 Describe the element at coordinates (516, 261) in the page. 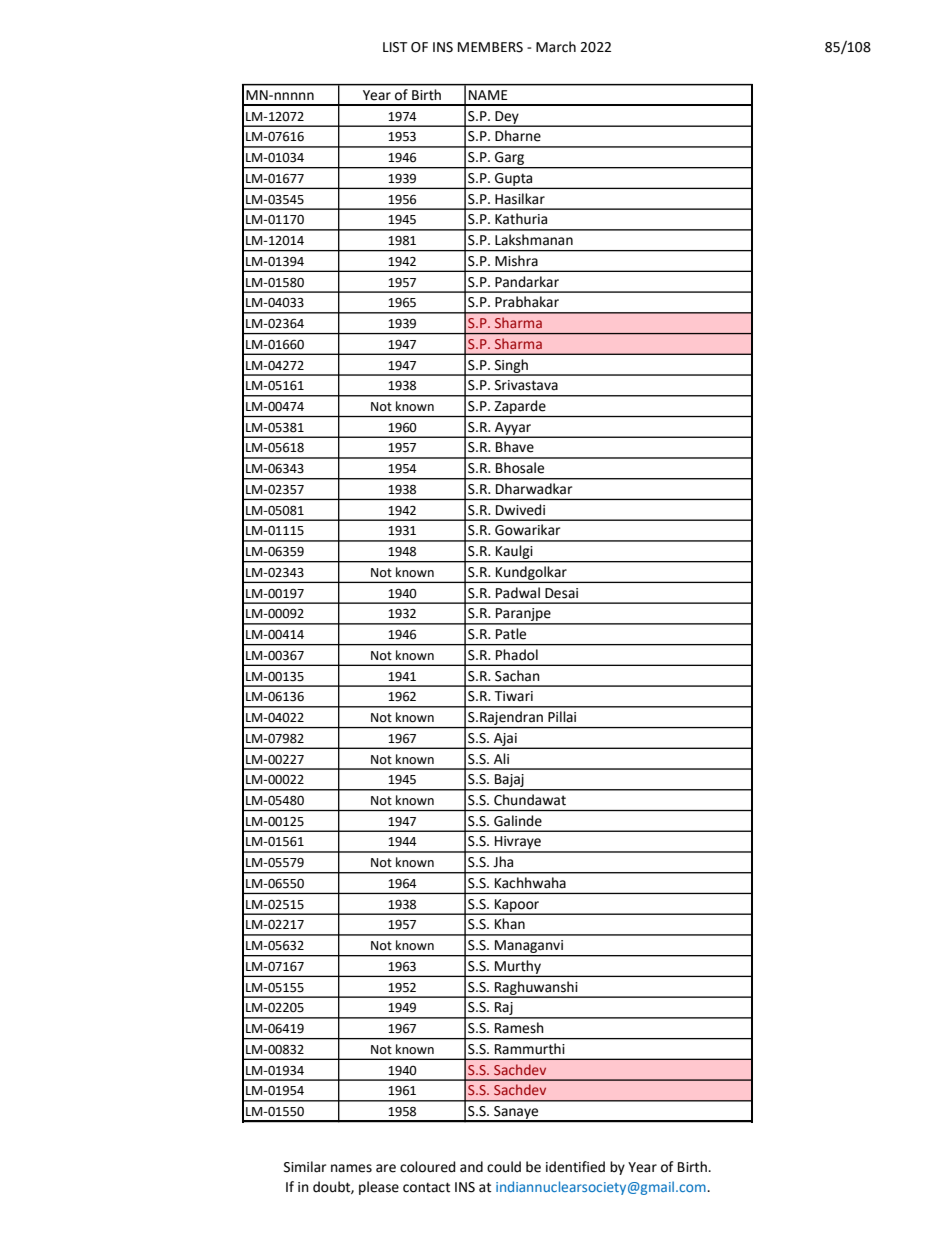

I see `Mishra` at that location.
